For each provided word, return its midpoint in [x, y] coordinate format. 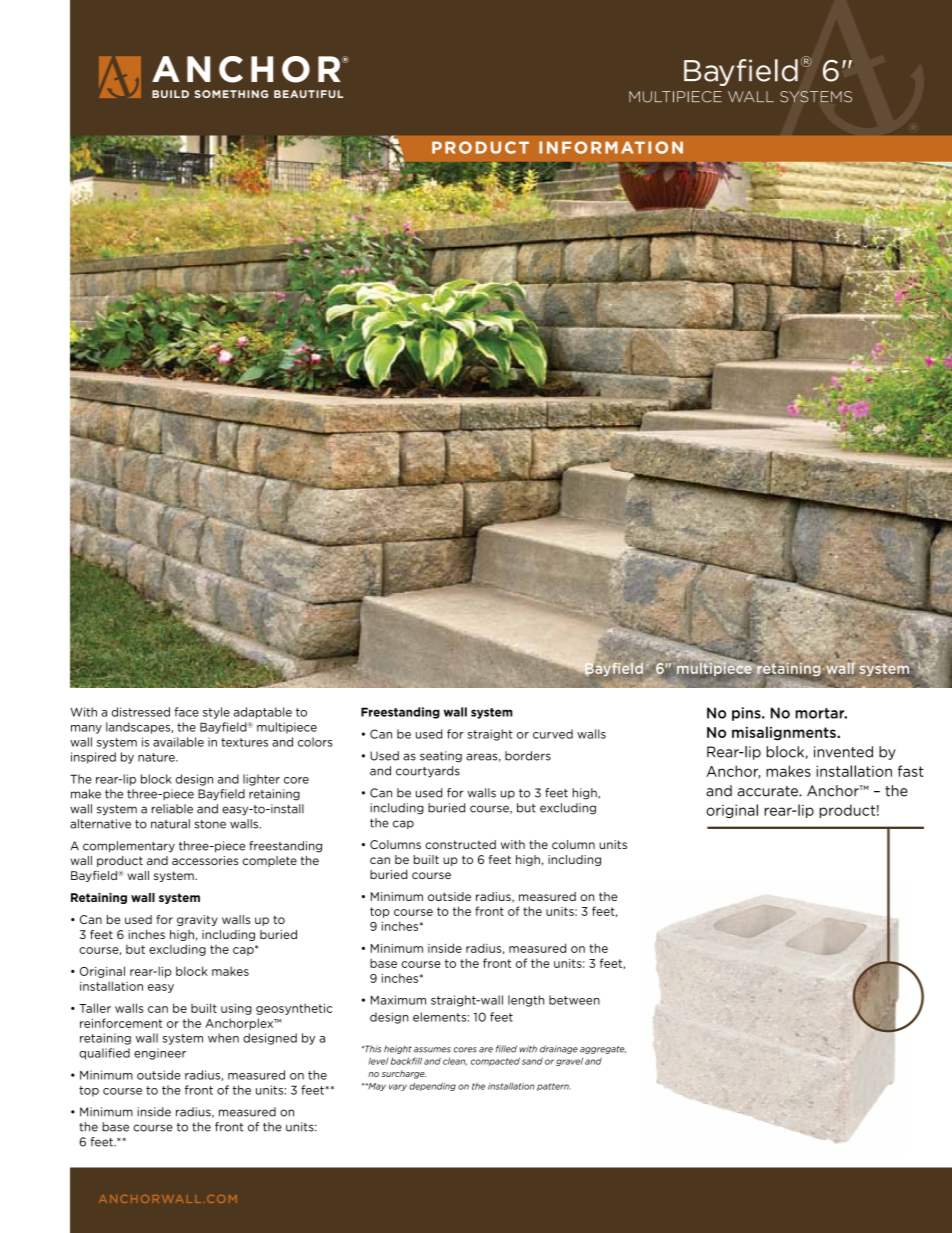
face [186, 712]
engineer [160, 1054]
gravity [197, 920]
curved [553, 734]
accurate [768, 791]
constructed [460, 844]
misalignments [785, 733]
